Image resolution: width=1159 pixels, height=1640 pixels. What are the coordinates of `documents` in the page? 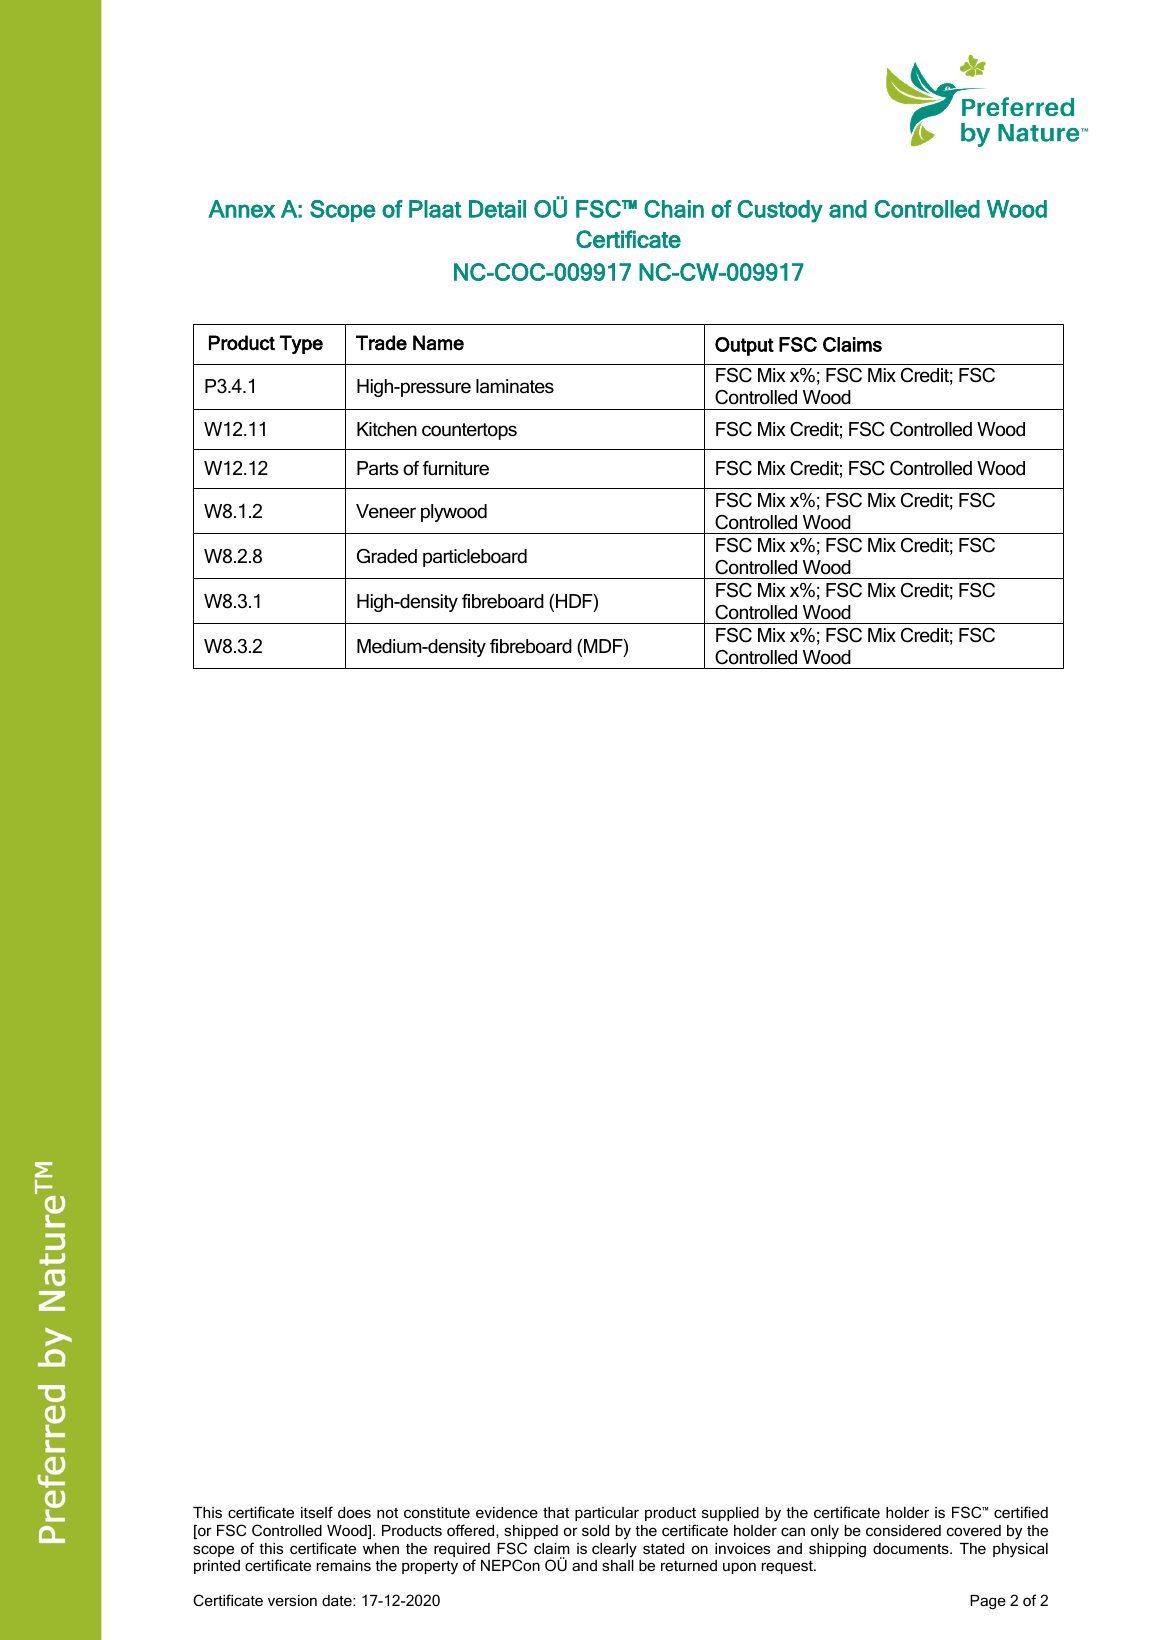 It's located at (912, 1548).
